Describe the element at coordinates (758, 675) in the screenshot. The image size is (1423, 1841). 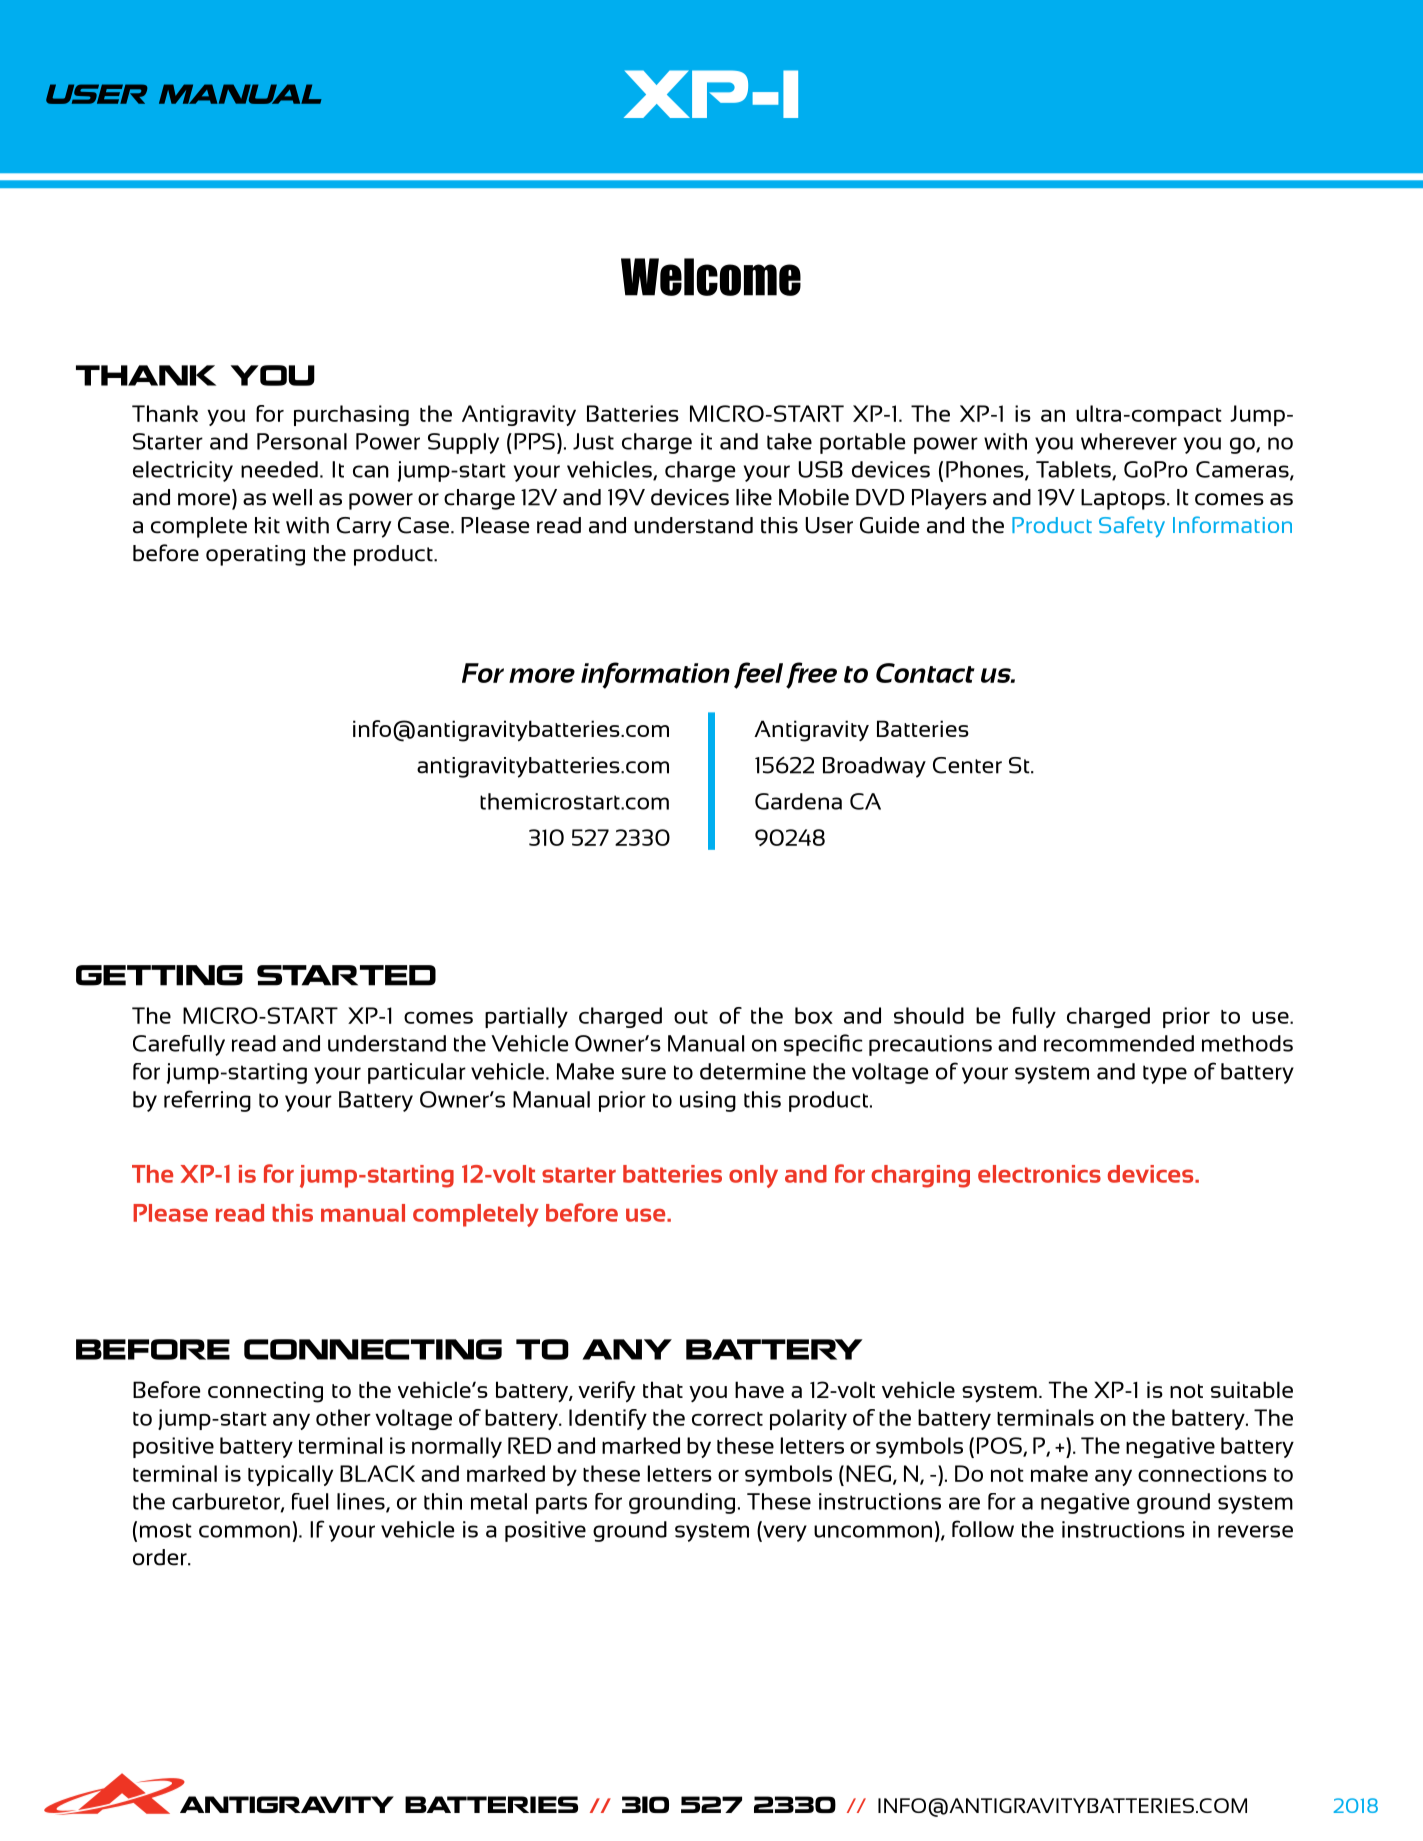
I see `feel` at that location.
